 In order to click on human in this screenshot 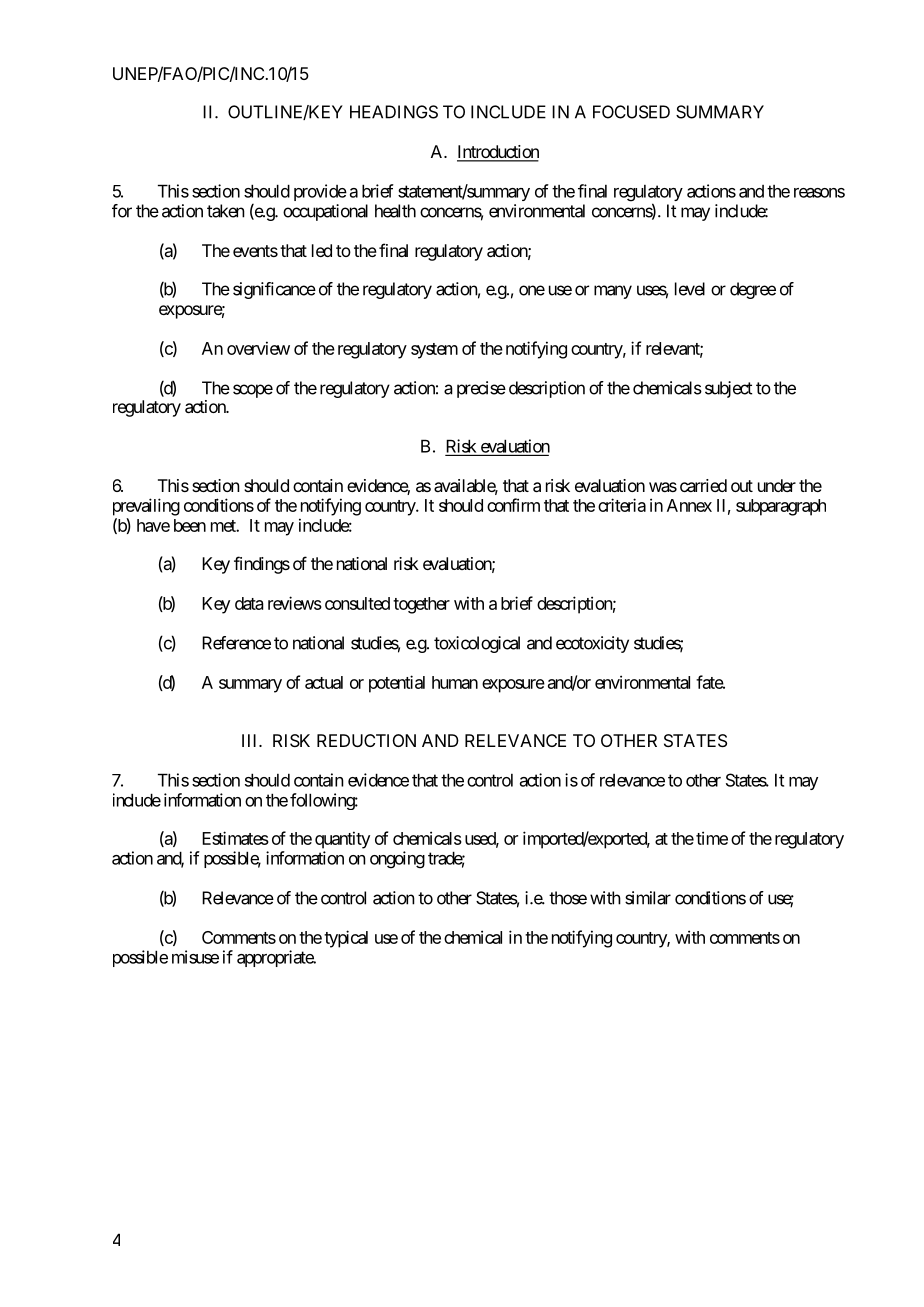, I will do `click(455, 682)`.
